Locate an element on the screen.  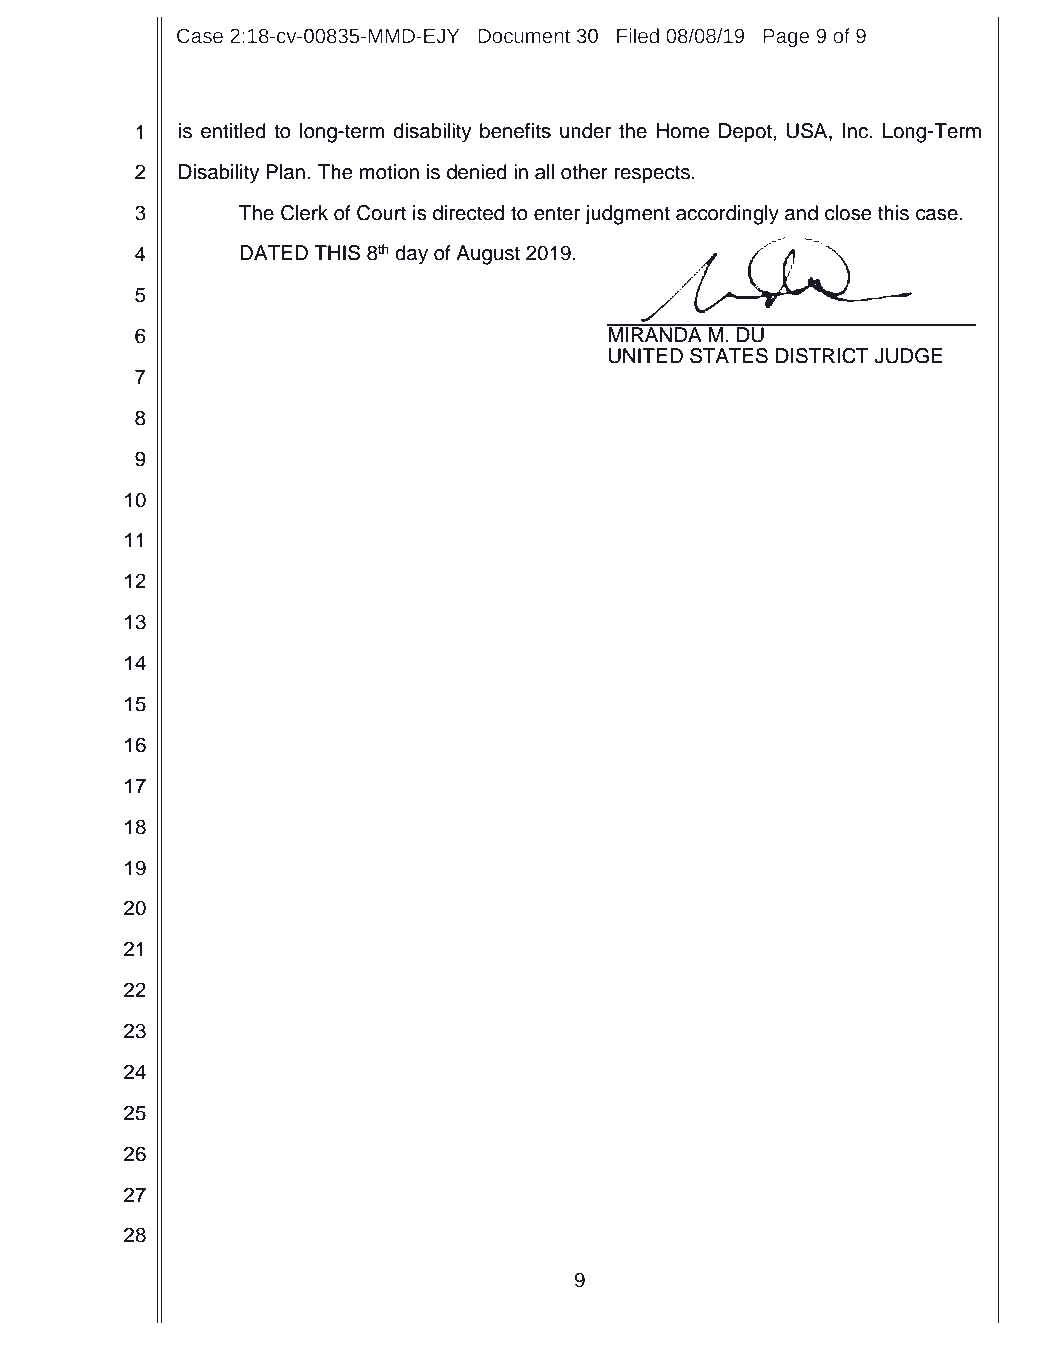
accordingly is located at coordinates (727, 215).
